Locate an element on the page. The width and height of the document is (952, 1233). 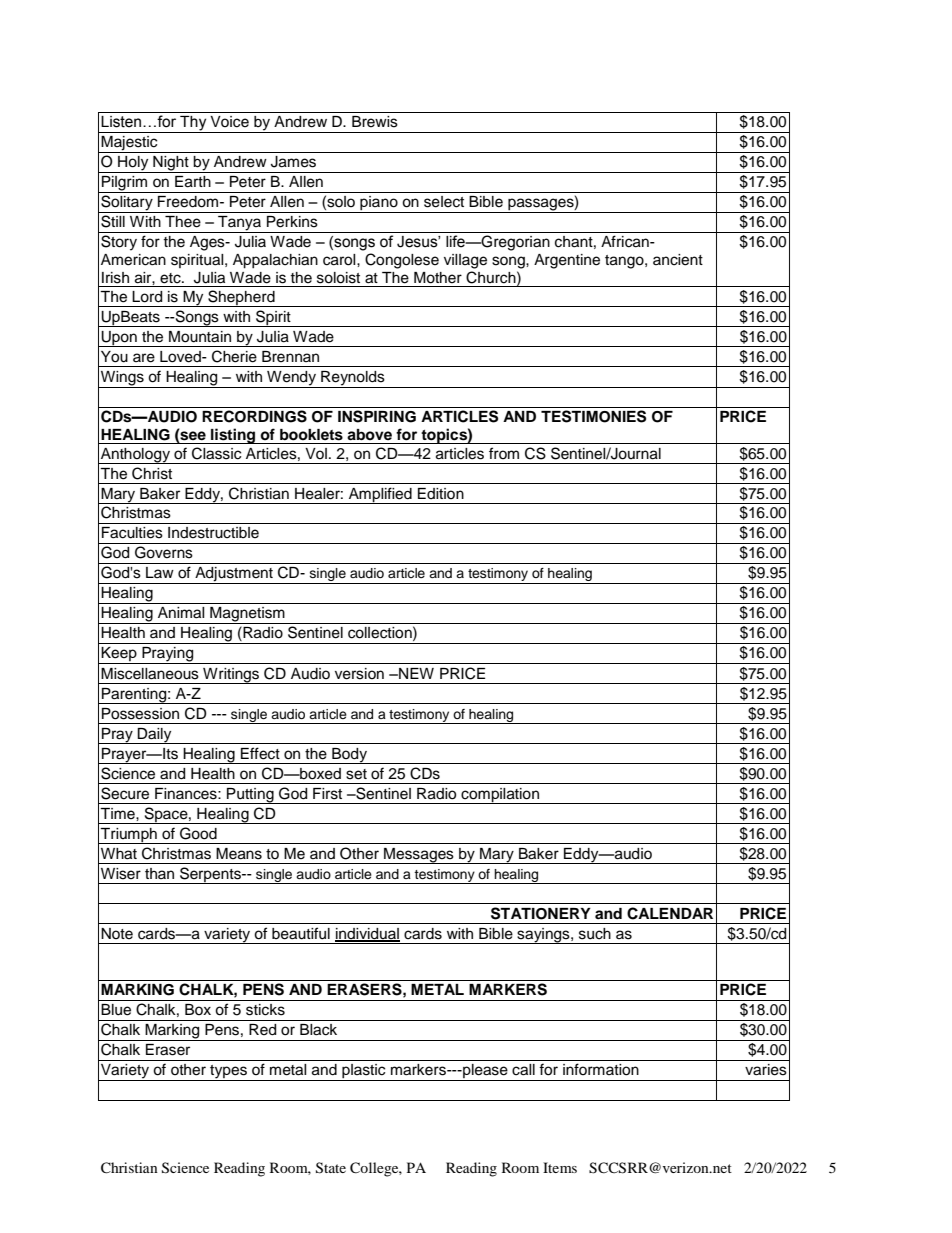
types is located at coordinates (228, 1073).
